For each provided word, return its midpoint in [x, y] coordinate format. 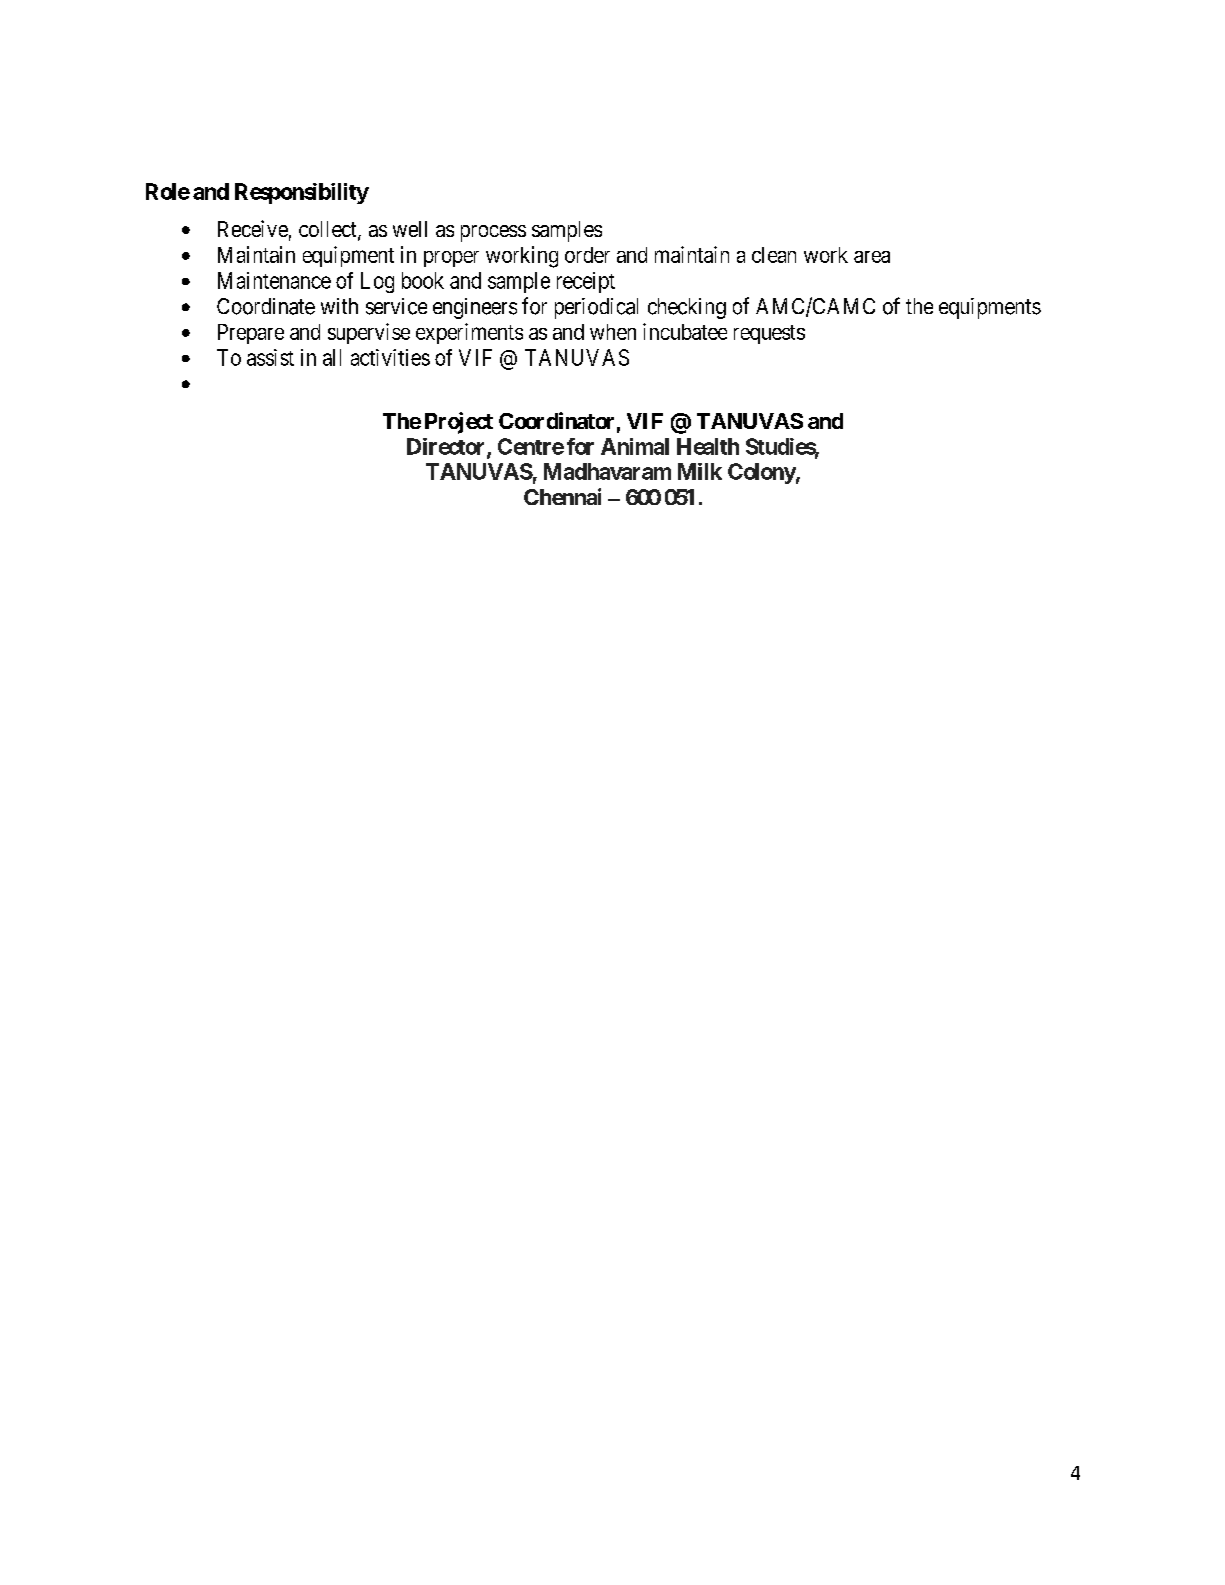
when [613, 332]
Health [708, 446]
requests [769, 334]
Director [447, 447]
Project [459, 423]
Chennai [562, 496]
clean [774, 255]
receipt [586, 282]
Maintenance [274, 280]
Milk [700, 471]
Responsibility [302, 193]
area [872, 257]
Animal [635, 446]
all [332, 357]
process [493, 233]
